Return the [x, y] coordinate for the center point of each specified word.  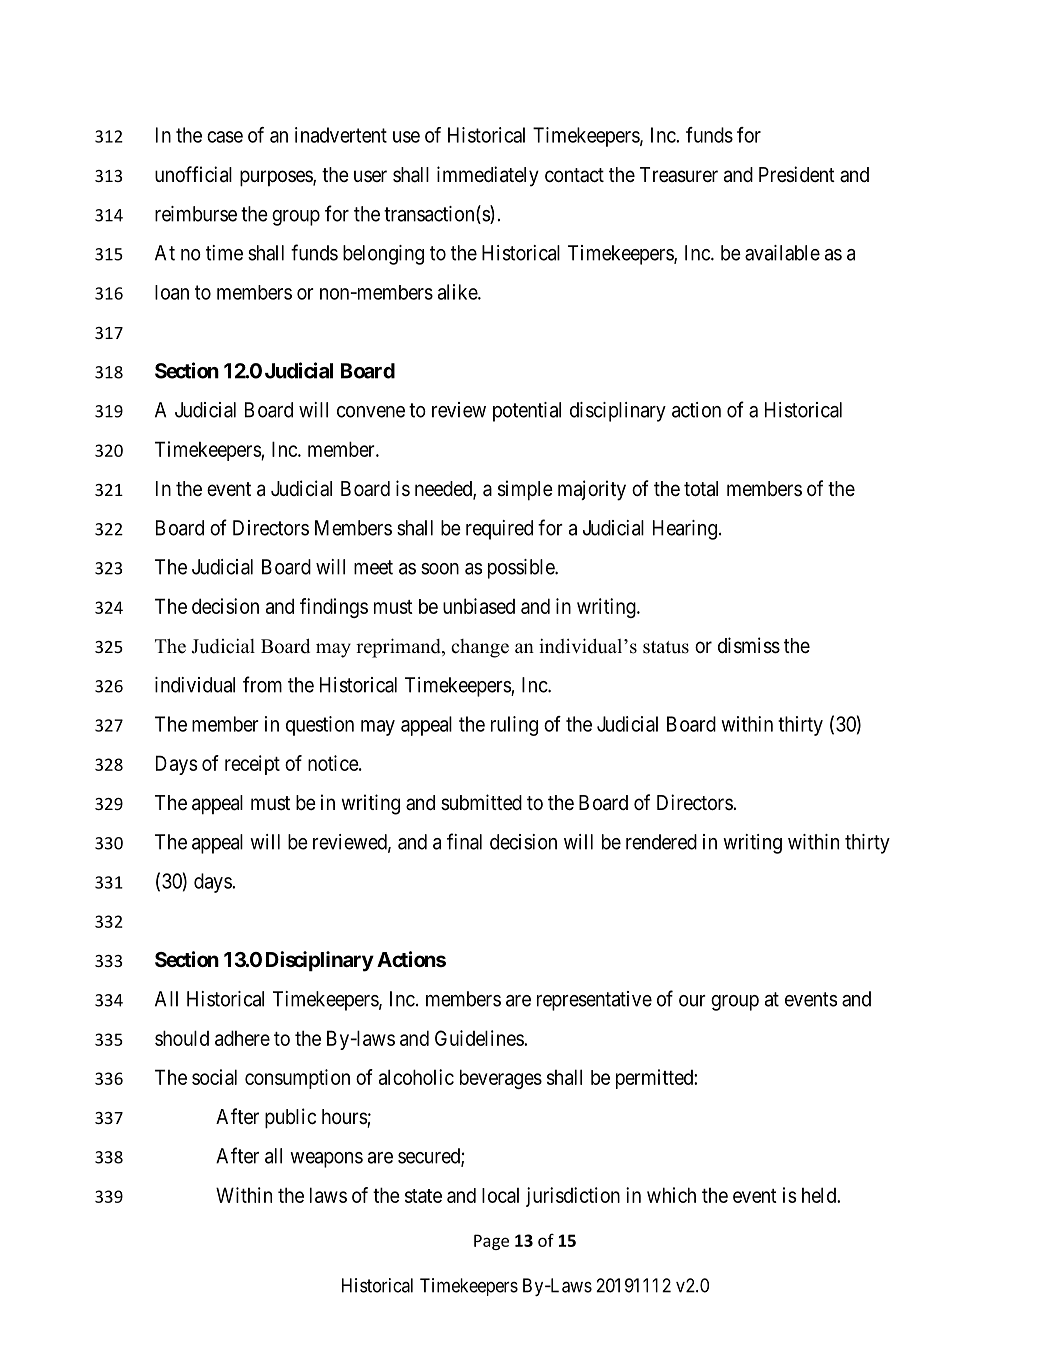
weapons [326, 1160]
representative [594, 1001]
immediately [488, 176]
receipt [252, 765]
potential [527, 412]
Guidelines [480, 1038]
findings [334, 608]
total [701, 489]
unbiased [479, 606]
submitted [481, 802]
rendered [661, 842]
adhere [242, 1038]
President [797, 174]
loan [172, 292]
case [225, 137]
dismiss [749, 645]
